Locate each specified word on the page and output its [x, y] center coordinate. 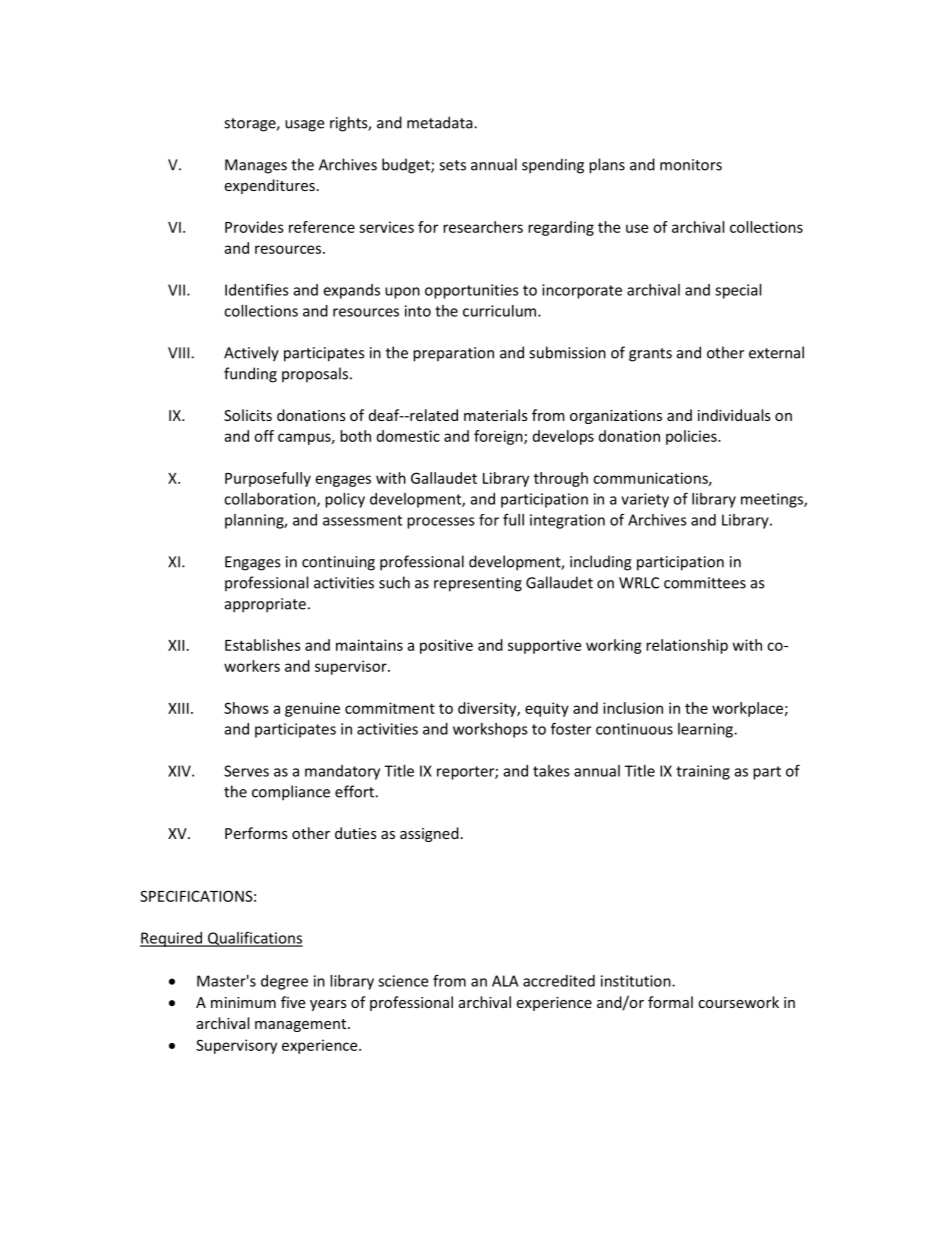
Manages [256, 166]
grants [650, 355]
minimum [243, 1002]
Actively [251, 354]
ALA [505, 981]
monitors [691, 165]
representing [478, 584]
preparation [453, 354]
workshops [490, 730]
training [703, 772]
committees [705, 583]
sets [452, 165]
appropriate [265, 605]
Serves [246, 771]
